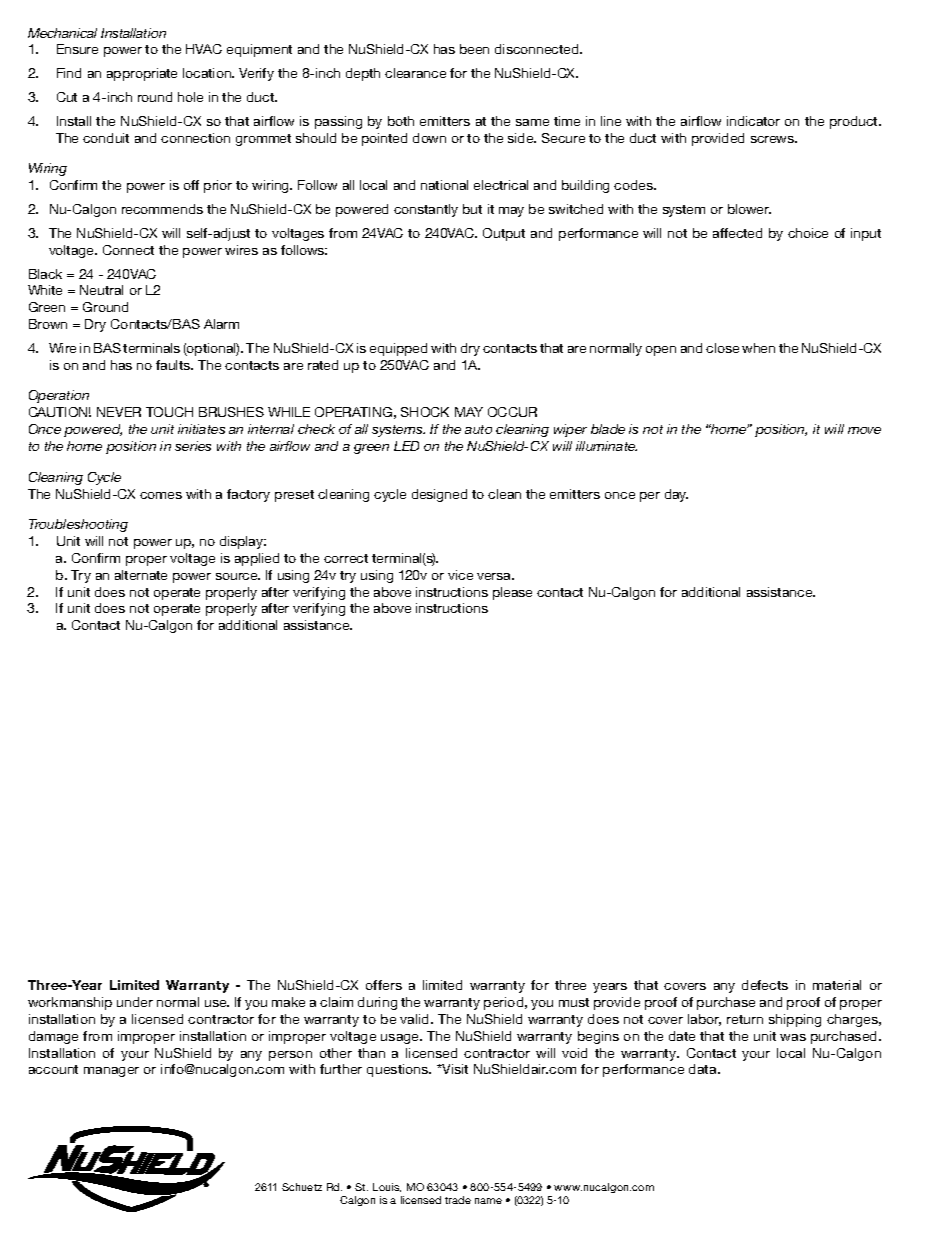  I want to click on appropriate, so click(142, 74).
